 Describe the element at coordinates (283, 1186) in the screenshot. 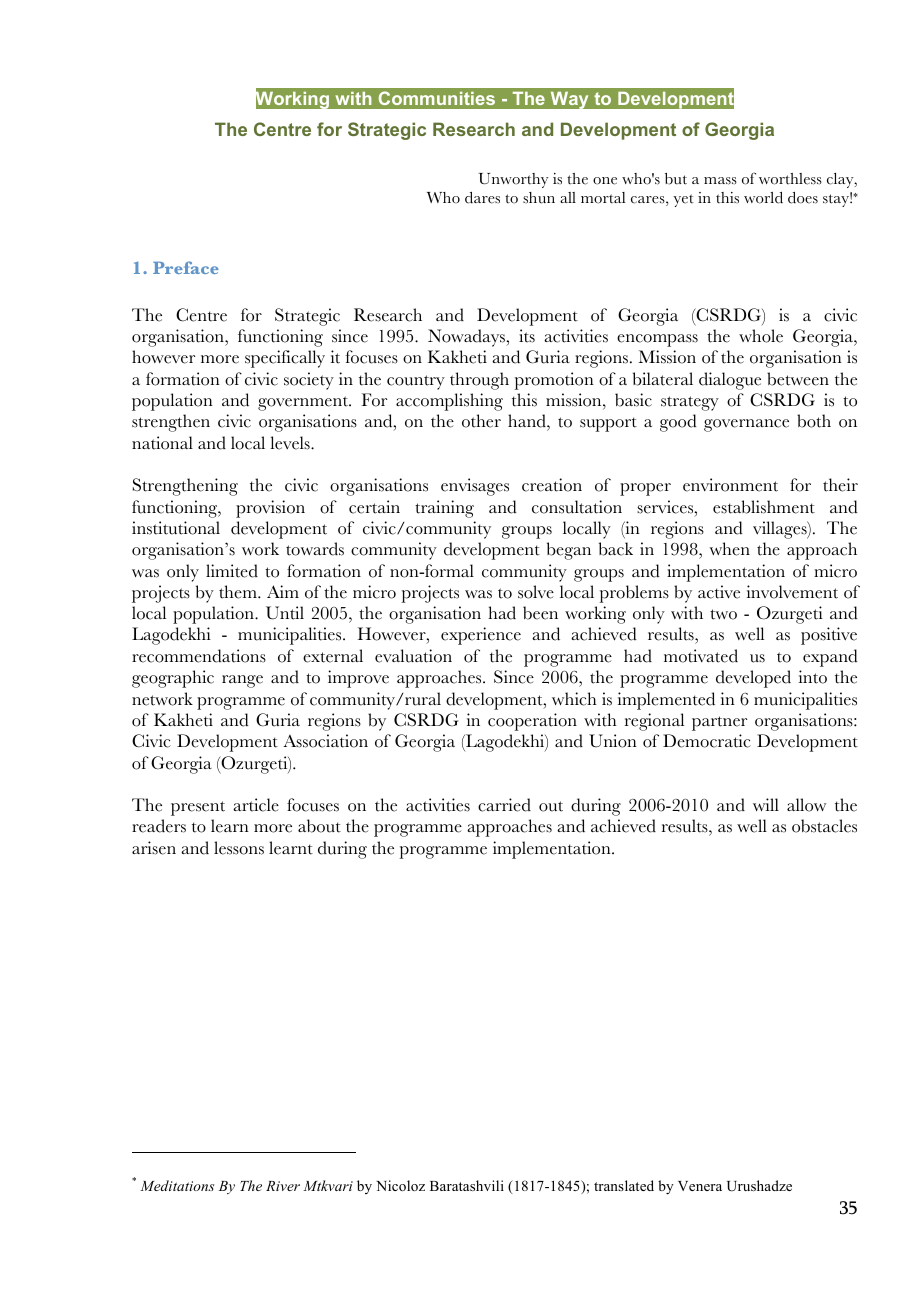

I see `River` at that location.
